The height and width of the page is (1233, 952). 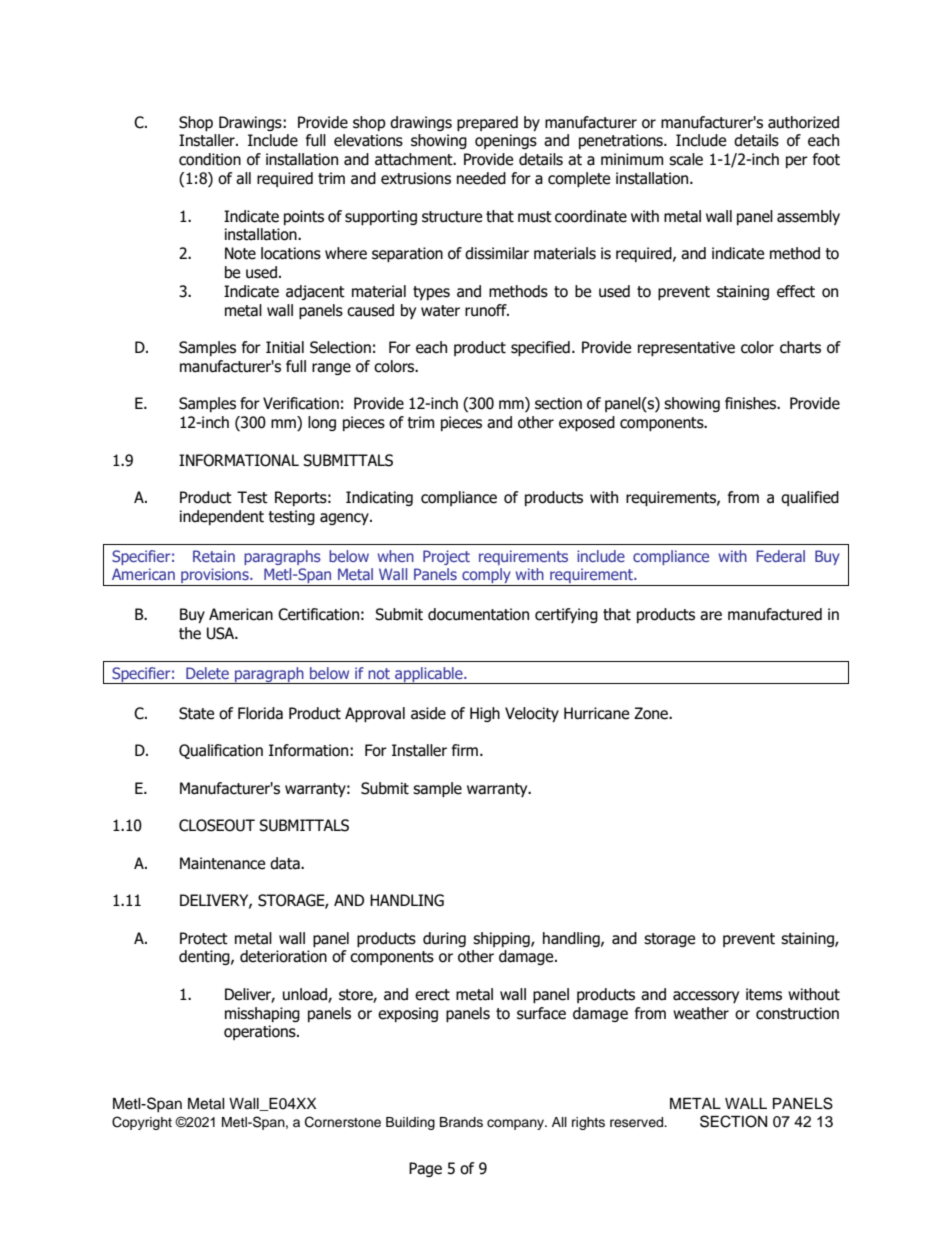 What do you see at coordinates (637, 1122) in the page?
I see `reserved` at bounding box center [637, 1122].
